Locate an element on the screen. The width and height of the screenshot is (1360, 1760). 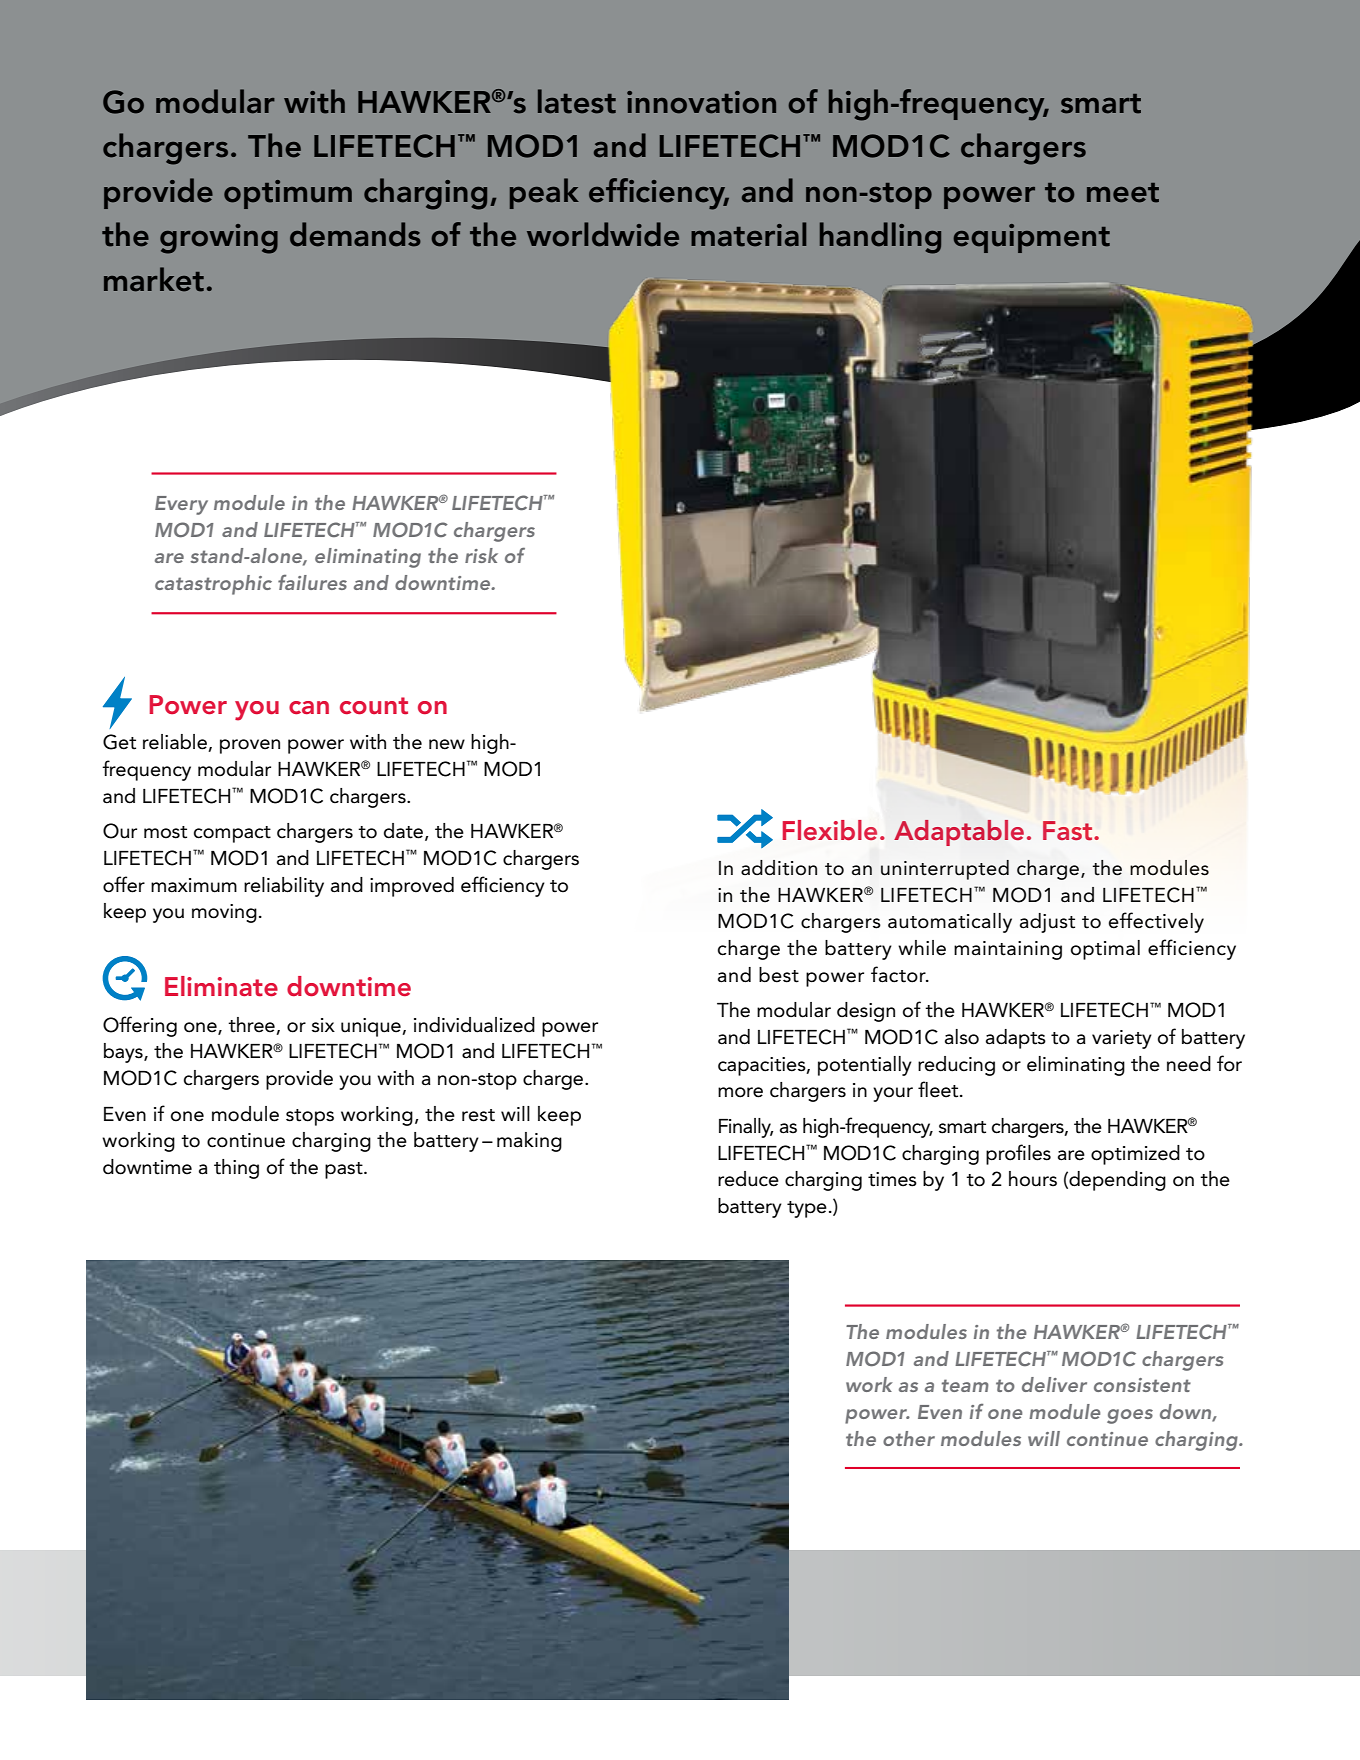
Fast is located at coordinates (1069, 830).
